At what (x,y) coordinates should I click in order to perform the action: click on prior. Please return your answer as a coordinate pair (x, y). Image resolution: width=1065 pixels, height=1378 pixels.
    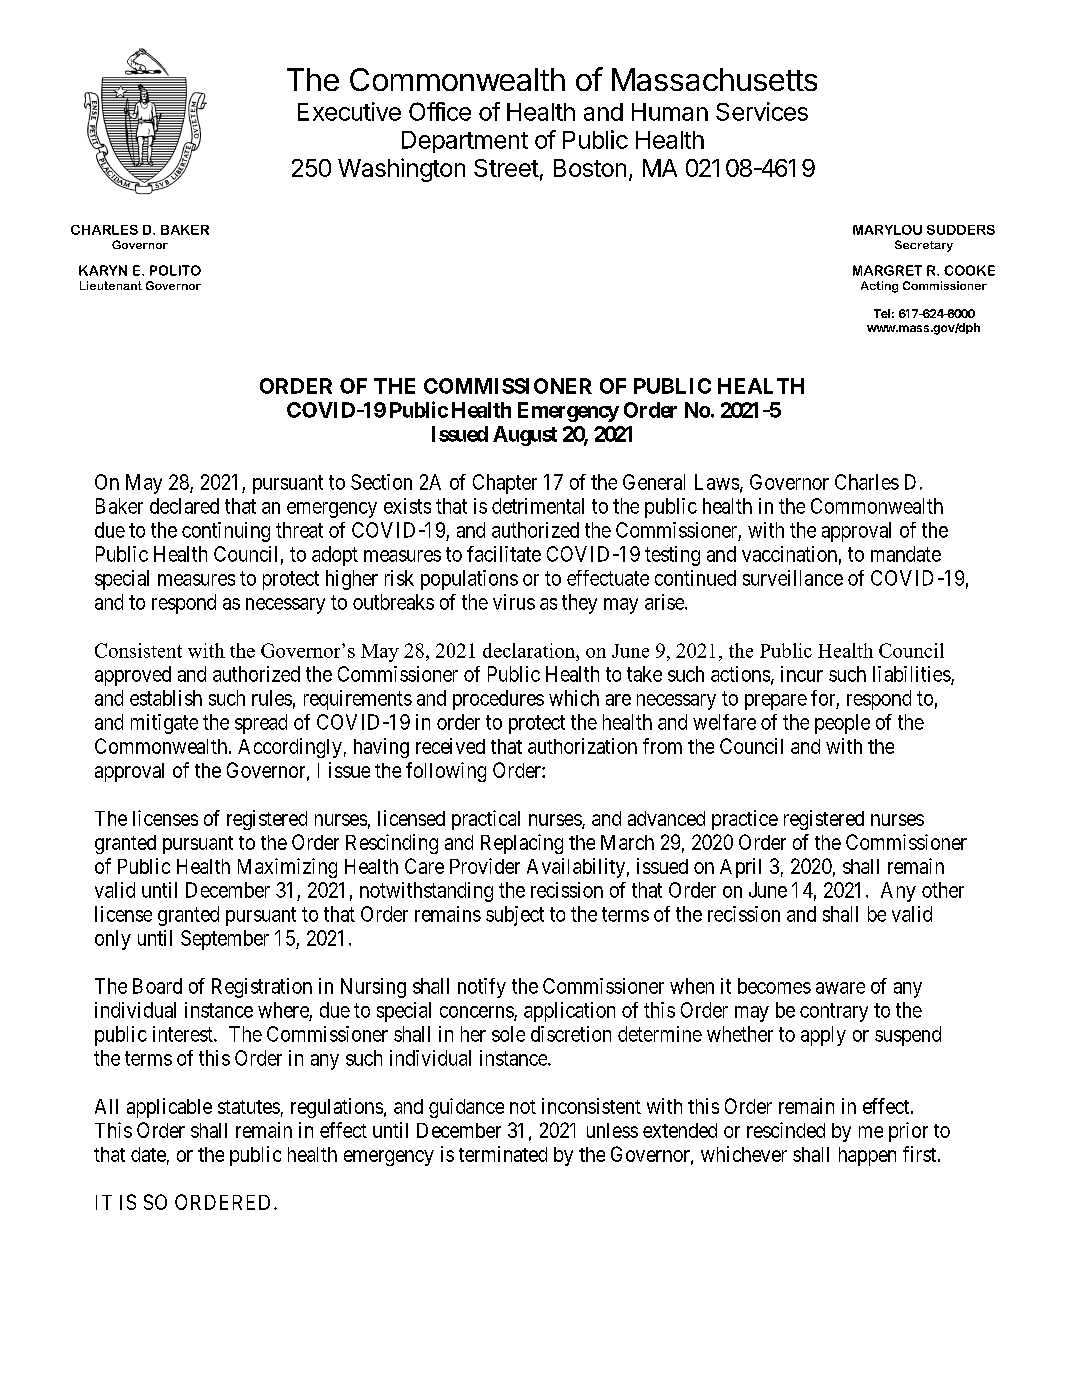
    Looking at the image, I should click on (908, 1132).
